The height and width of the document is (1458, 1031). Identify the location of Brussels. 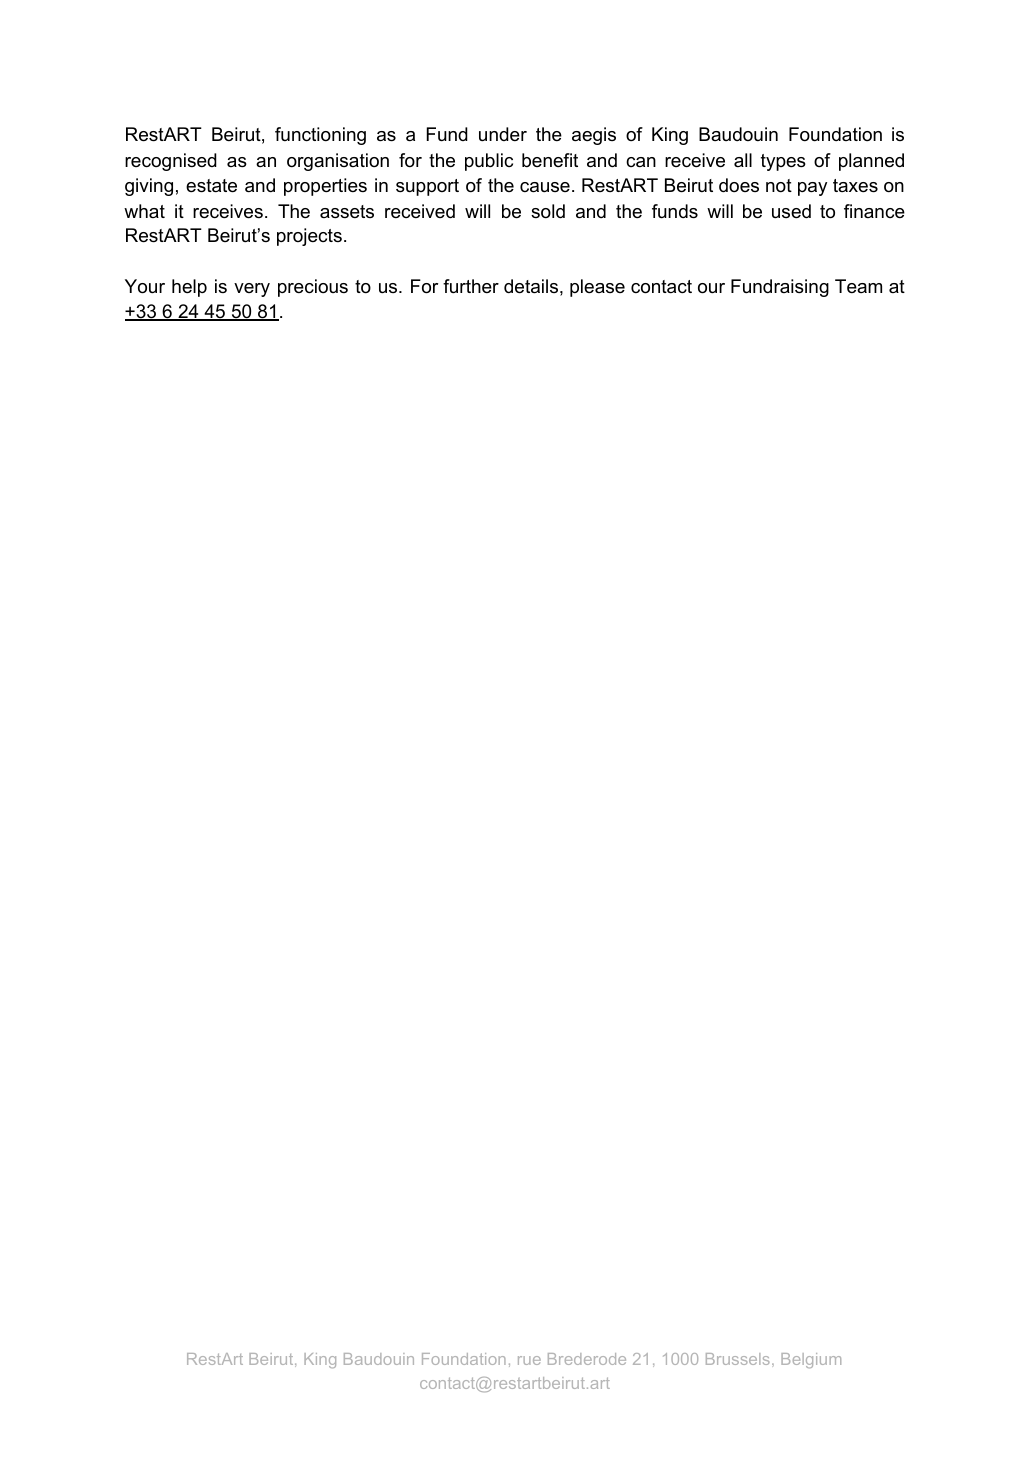
(738, 1359).
